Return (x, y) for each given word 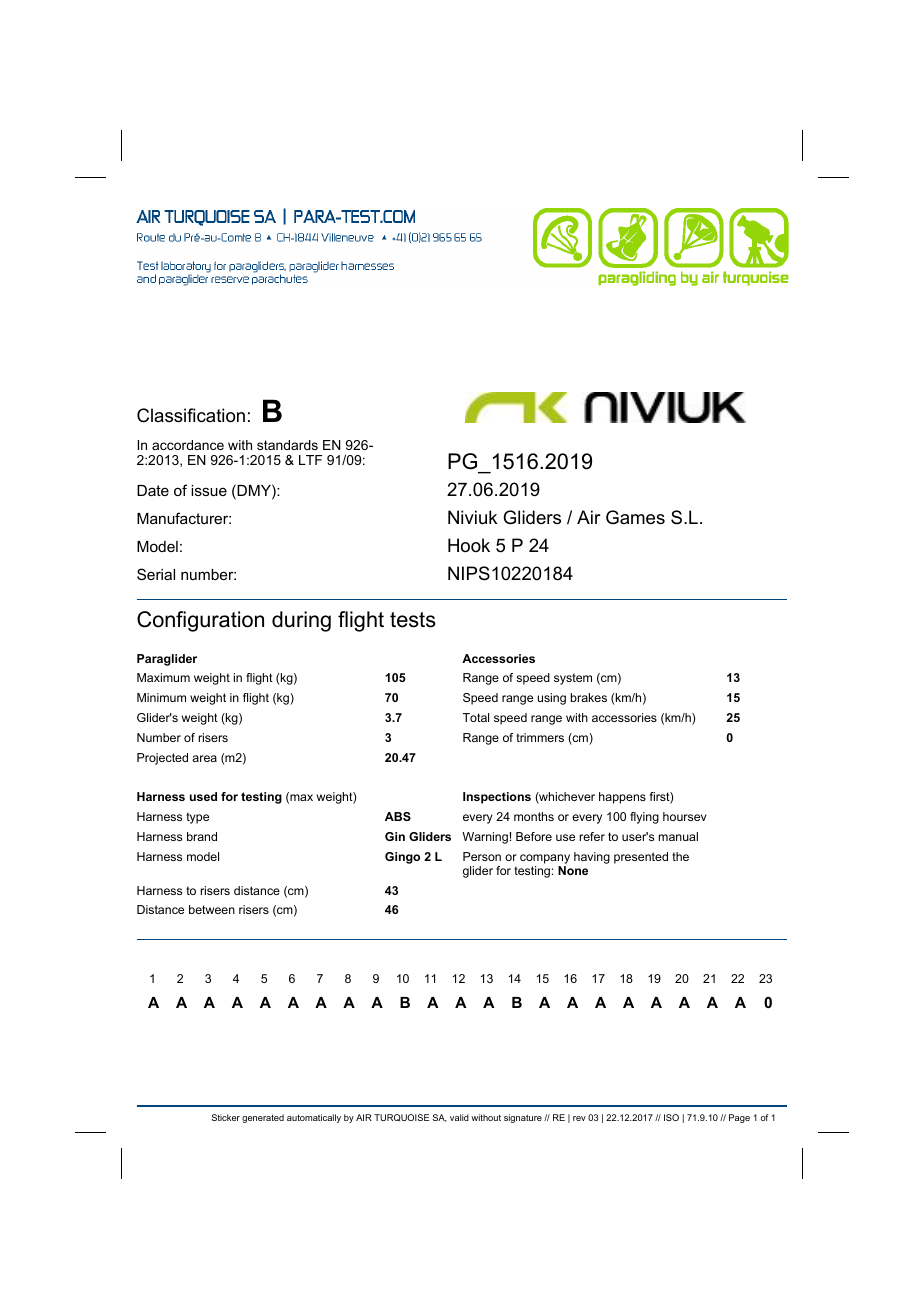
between (212, 909)
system (573, 679)
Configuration (200, 621)
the (680, 856)
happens (622, 798)
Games (635, 517)
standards (287, 445)
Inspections (497, 798)
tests (413, 620)
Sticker (226, 1117)
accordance (188, 445)
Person (482, 856)
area (204, 758)
